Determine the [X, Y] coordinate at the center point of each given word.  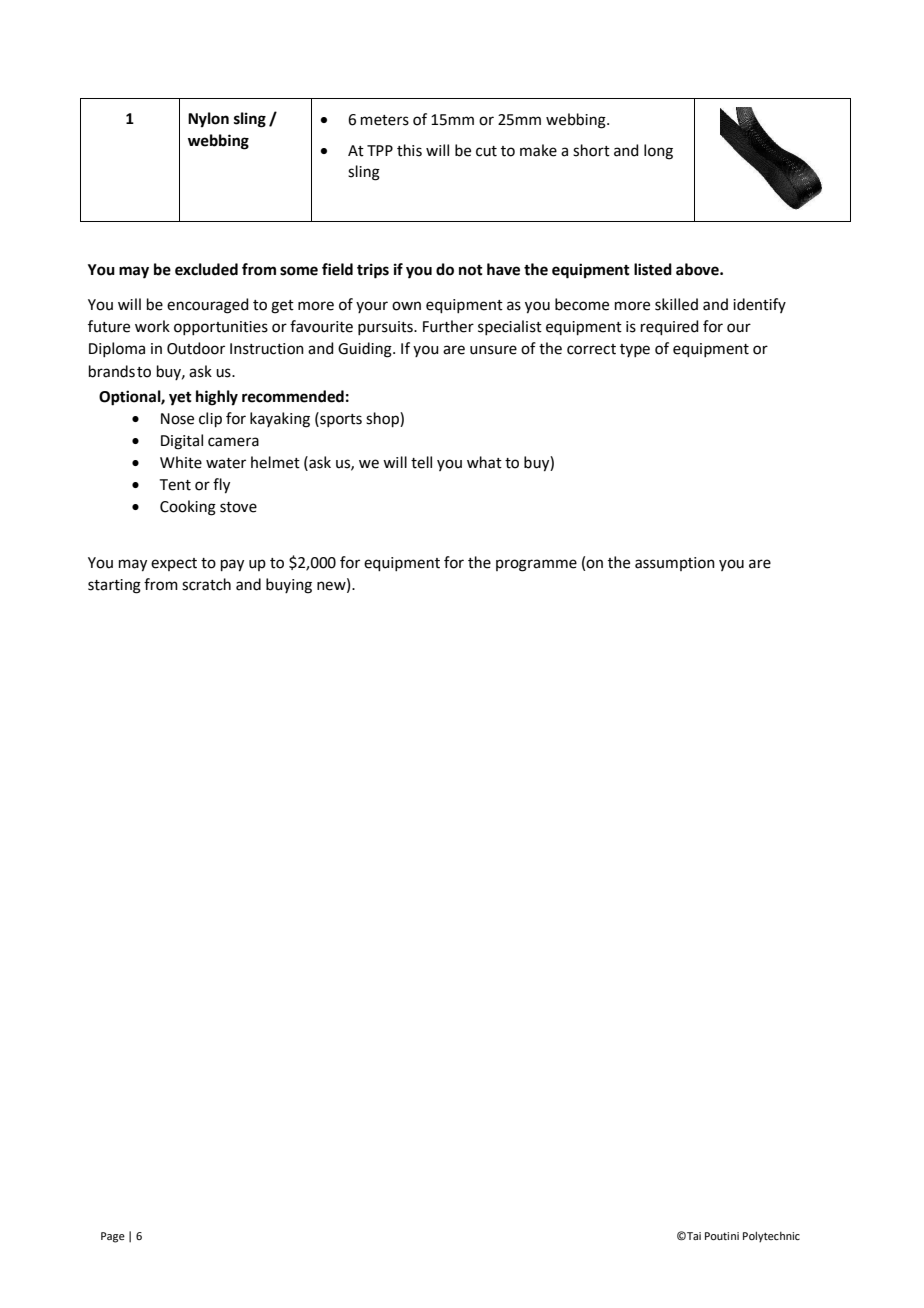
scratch [206, 584]
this [409, 150]
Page [113, 1237]
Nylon [208, 120]
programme [536, 565]
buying [289, 586]
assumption [675, 564]
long [658, 152]
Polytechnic [771, 1237]
